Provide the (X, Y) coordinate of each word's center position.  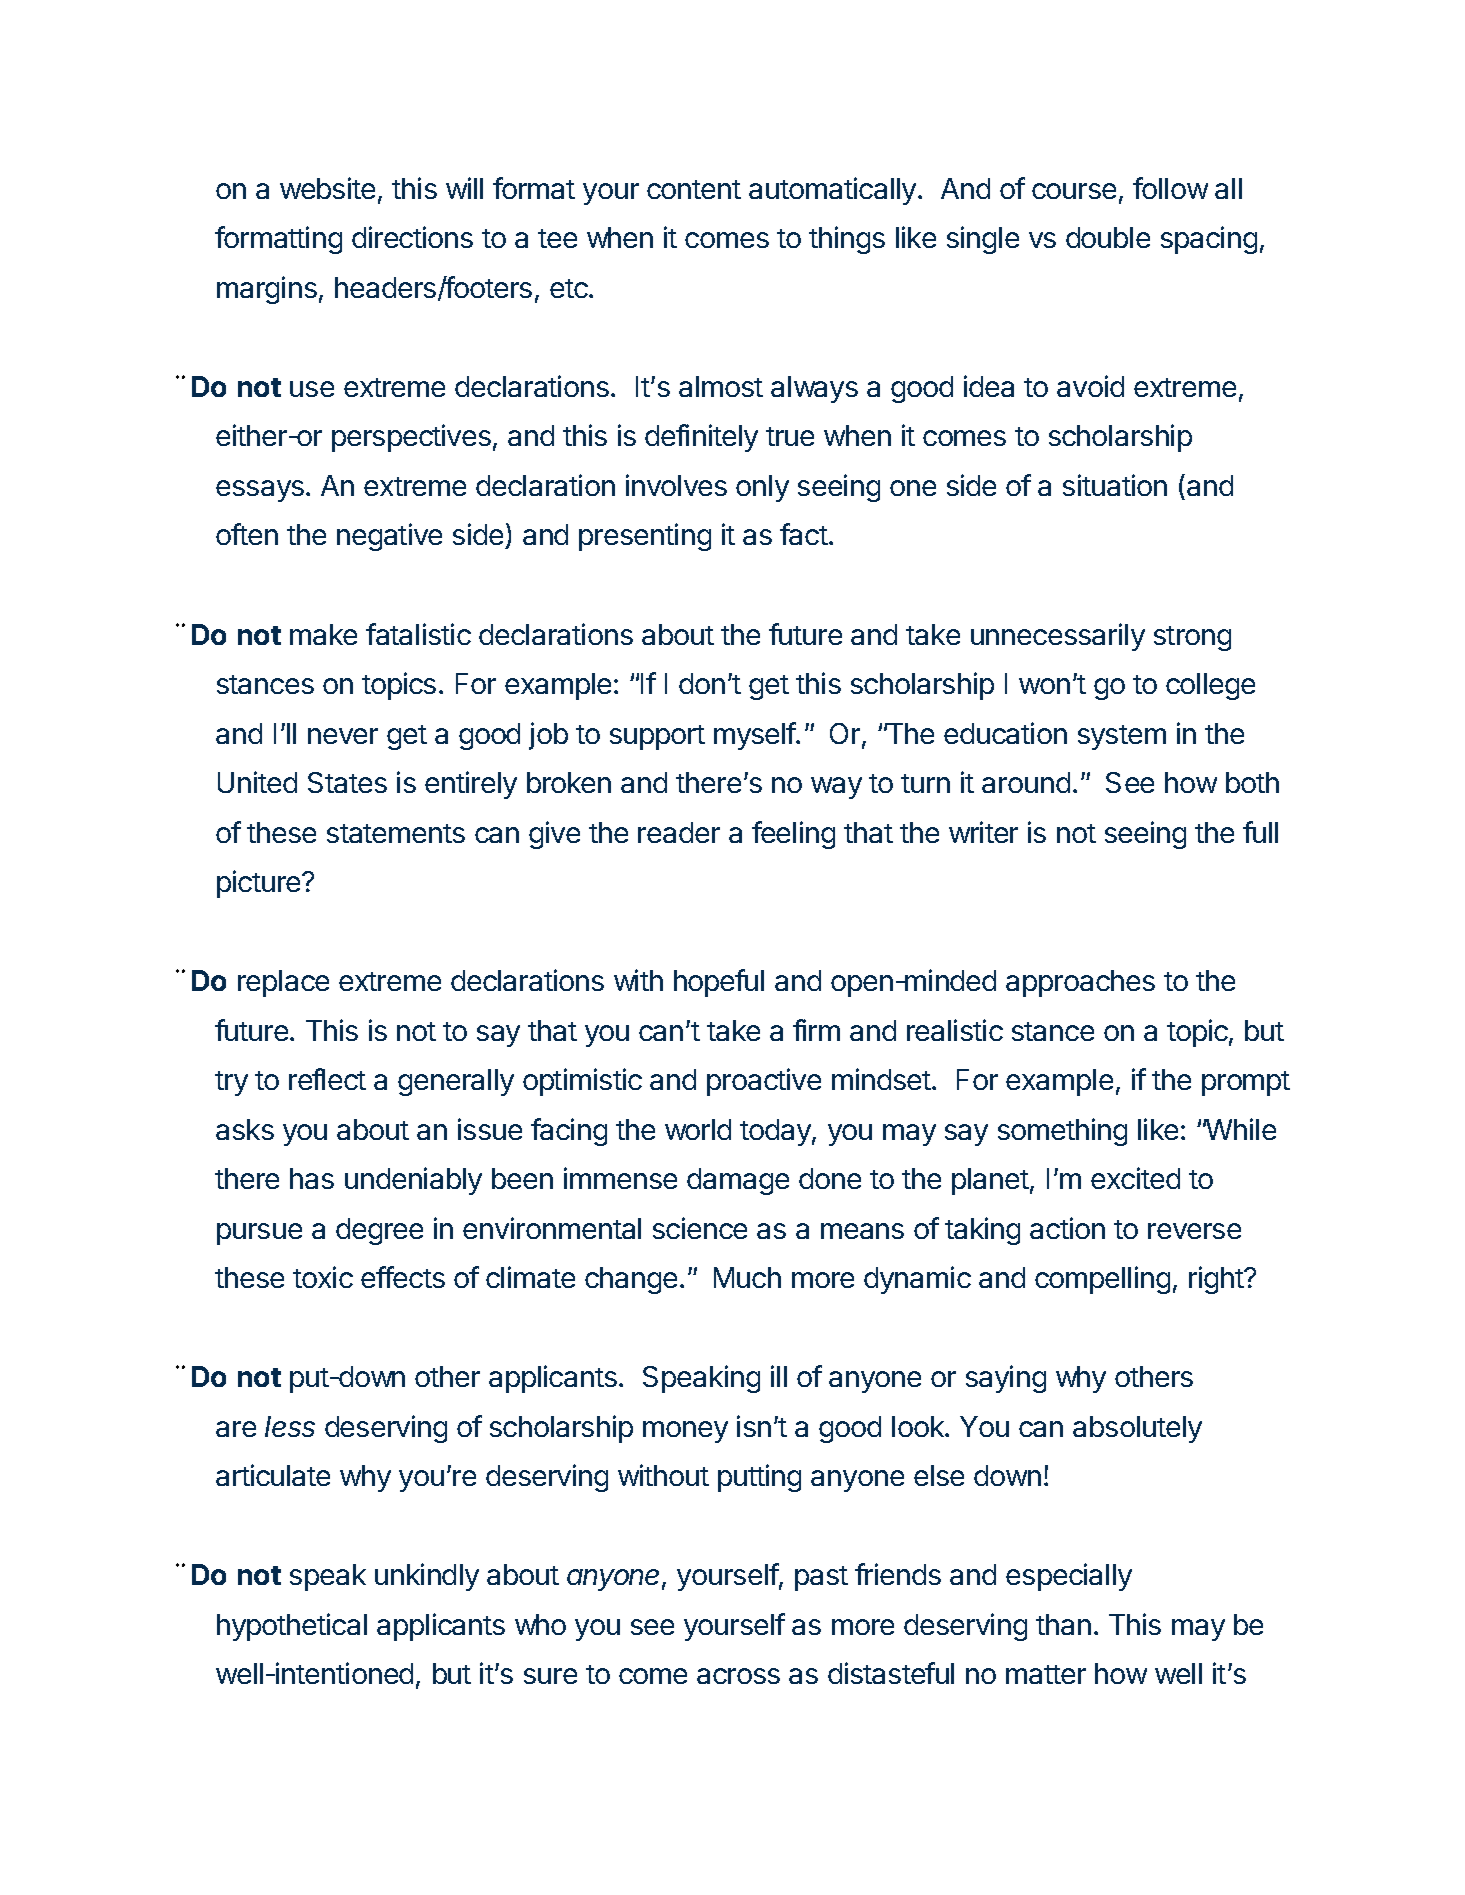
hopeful (719, 983)
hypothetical (292, 1627)
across (738, 1676)
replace (283, 983)
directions (412, 237)
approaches (1080, 983)
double (1108, 237)
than (1063, 1624)
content (694, 189)
